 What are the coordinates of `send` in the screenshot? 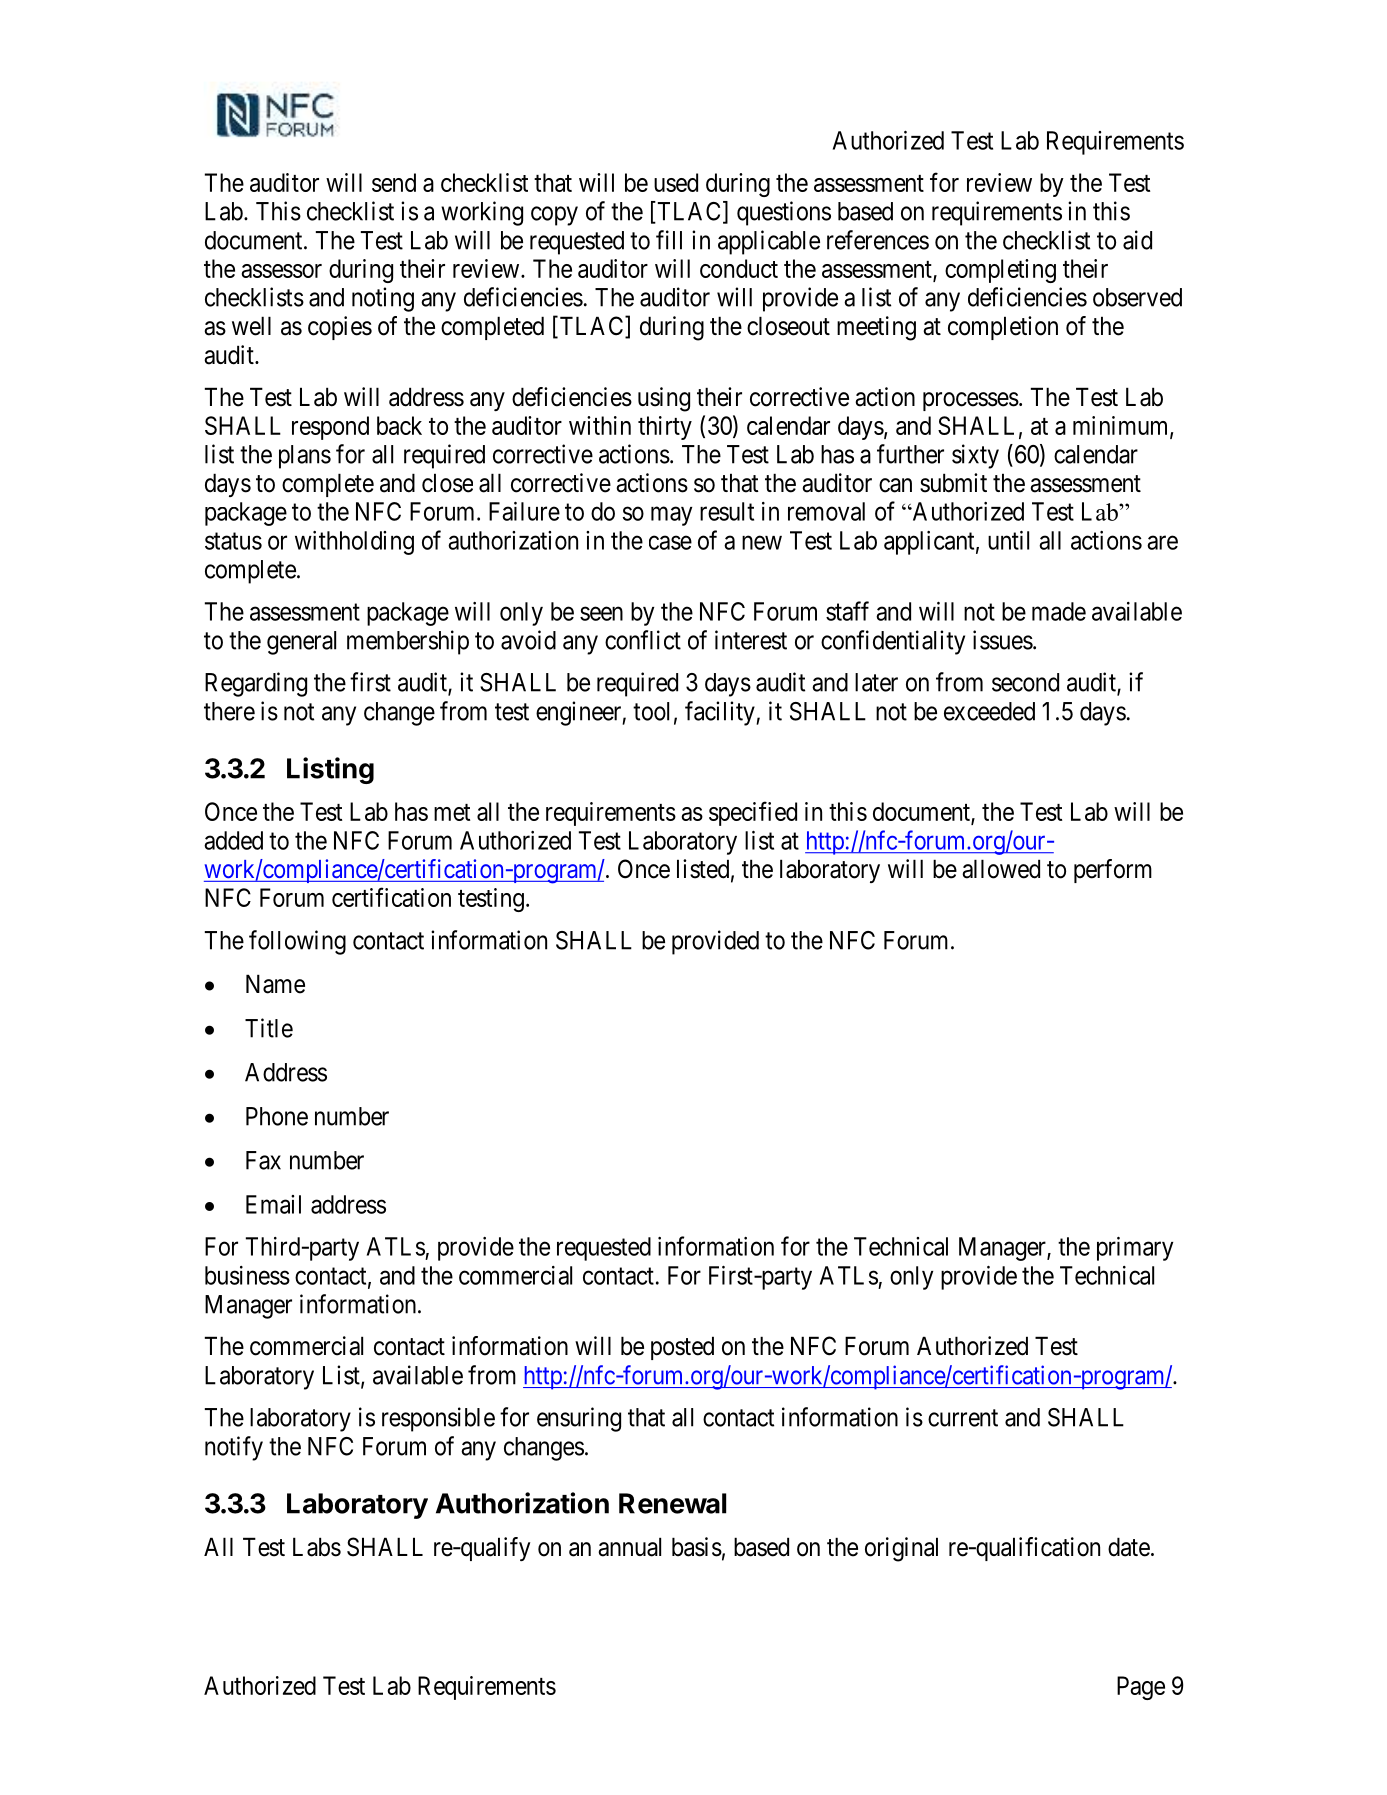 It's located at (394, 182).
